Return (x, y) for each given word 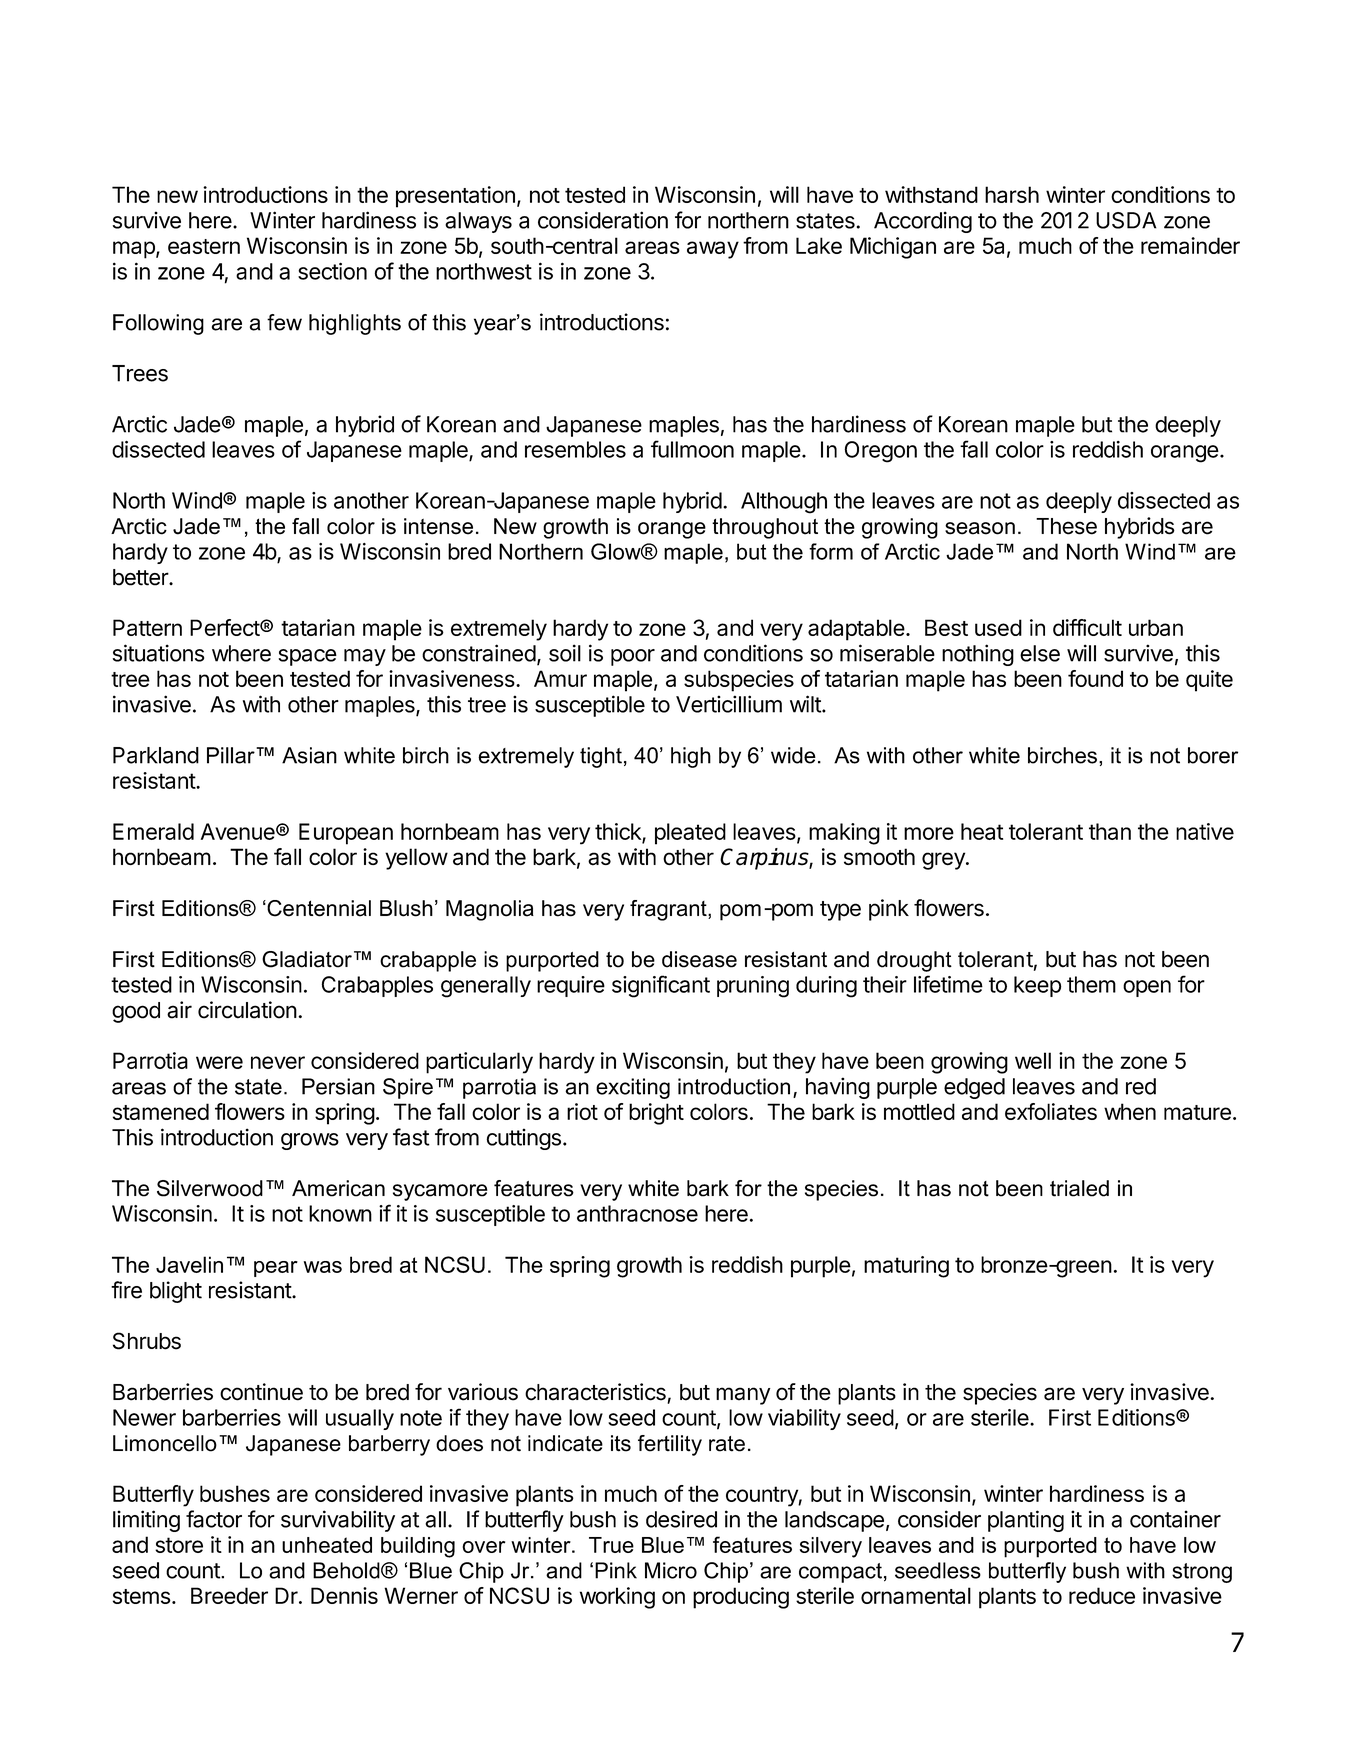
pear (276, 1269)
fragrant (669, 910)
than (1110, 831)
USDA (1126, 220)
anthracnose (637, 1213)
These (1066, 526)
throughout (765, 528)
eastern (204, 246)
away (713, 250)
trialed (1079, 1188)
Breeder (229, 1595)
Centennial (318, 908)
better (141, 577)
